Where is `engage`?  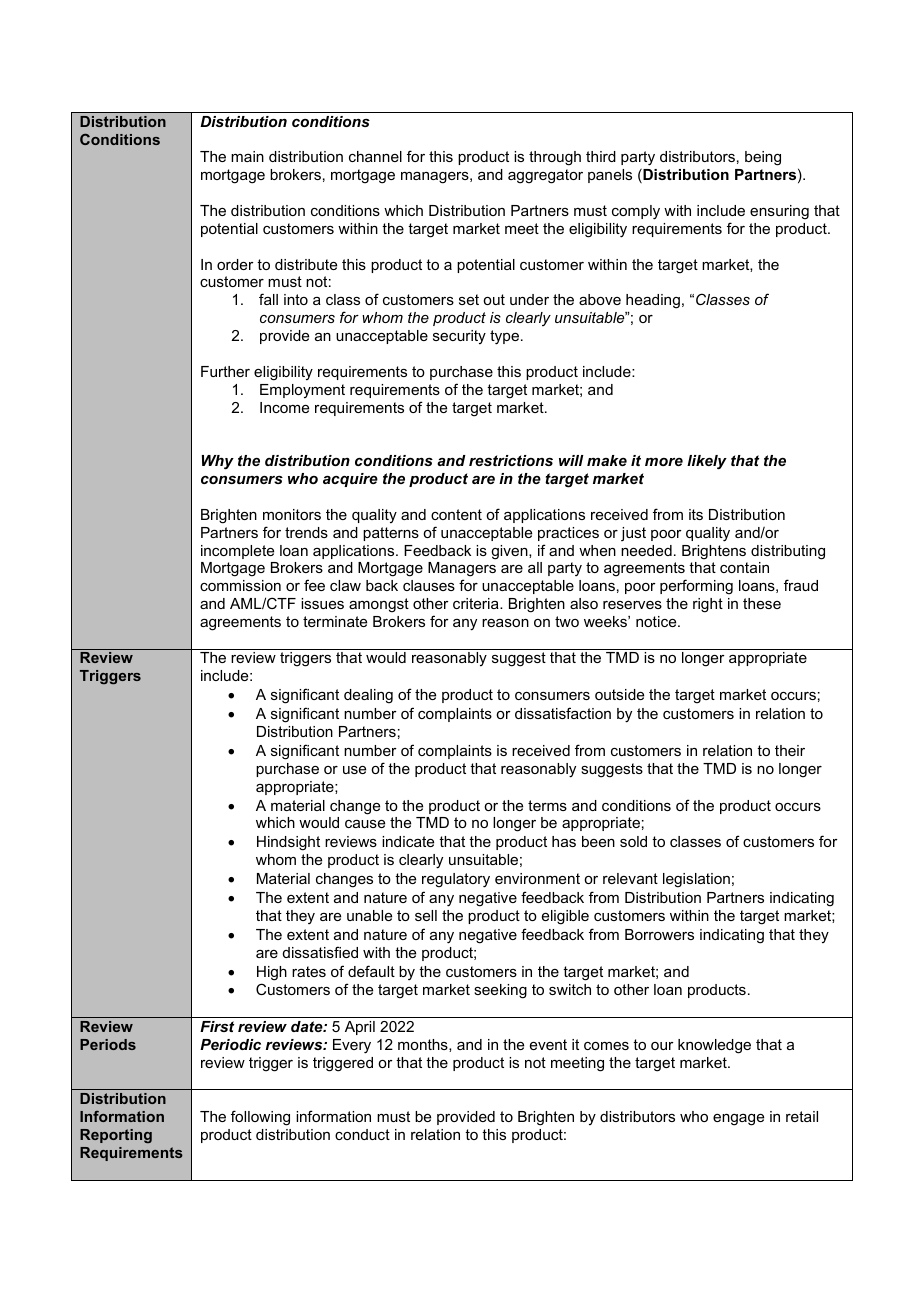 engage is located at coordinates (738, 1120).
